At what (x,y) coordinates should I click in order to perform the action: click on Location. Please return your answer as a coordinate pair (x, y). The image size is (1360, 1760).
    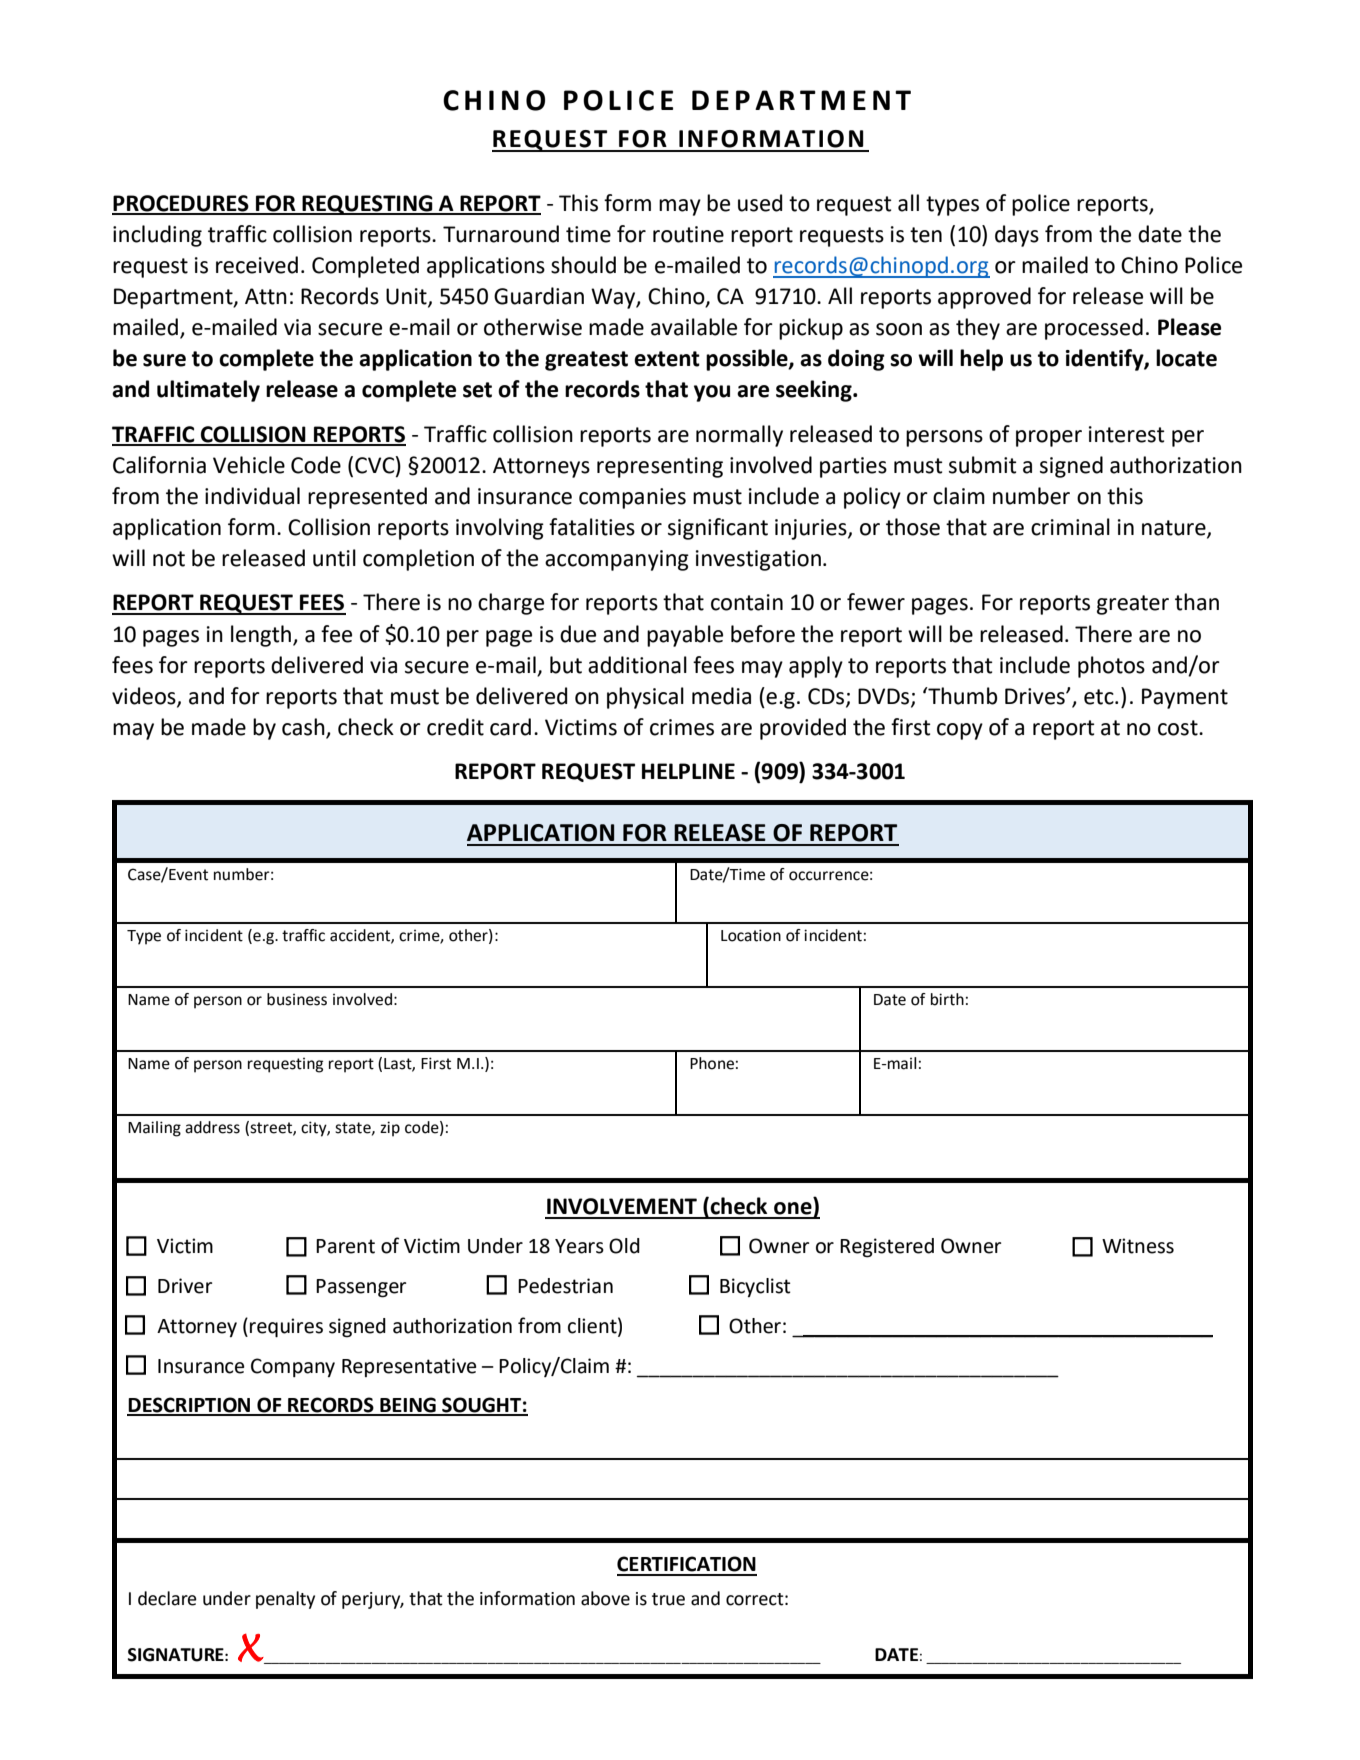
    Looking at the image, I should click on (751, 935).
